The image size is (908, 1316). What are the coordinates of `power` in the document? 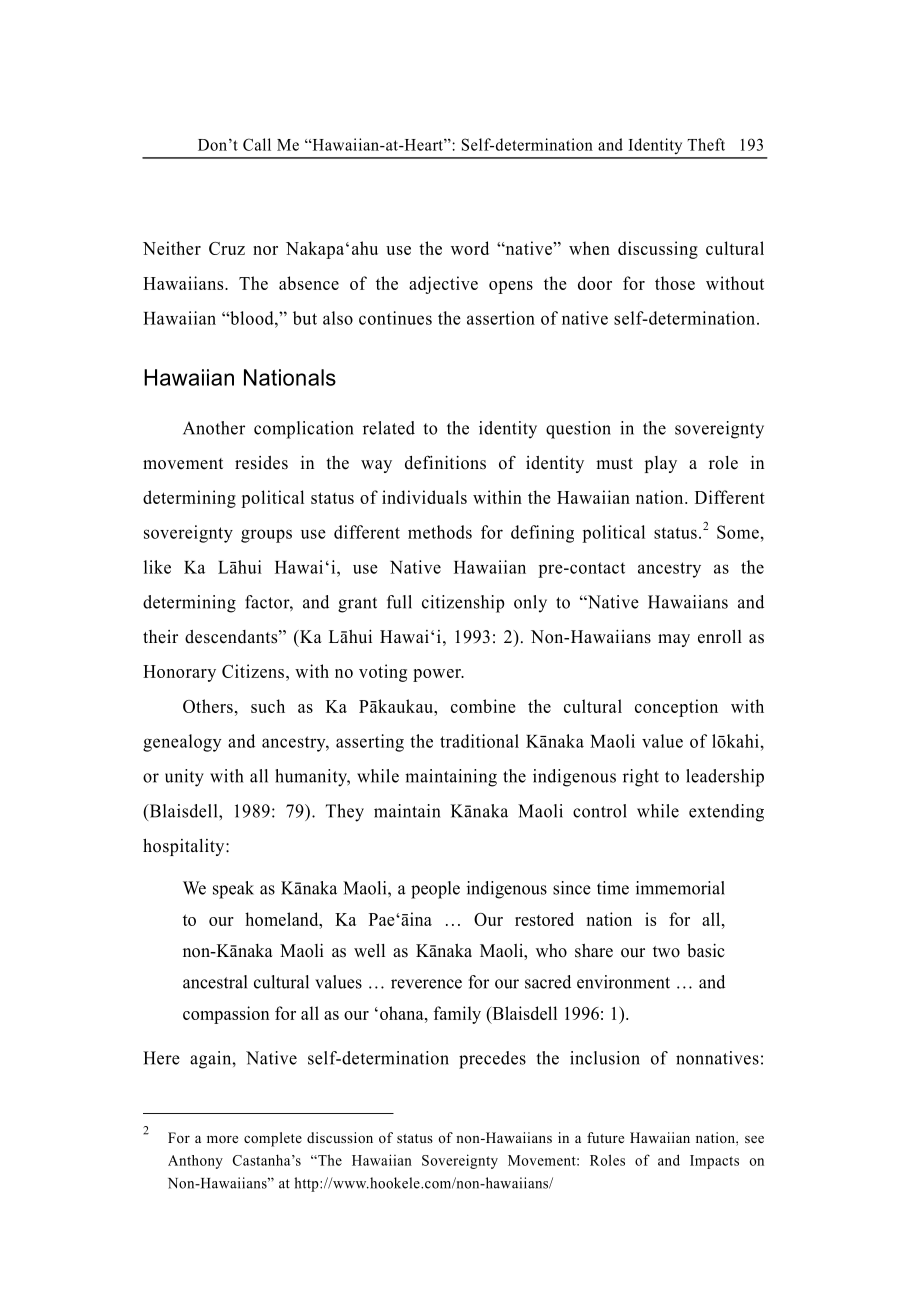 It's located at (438, 675).
